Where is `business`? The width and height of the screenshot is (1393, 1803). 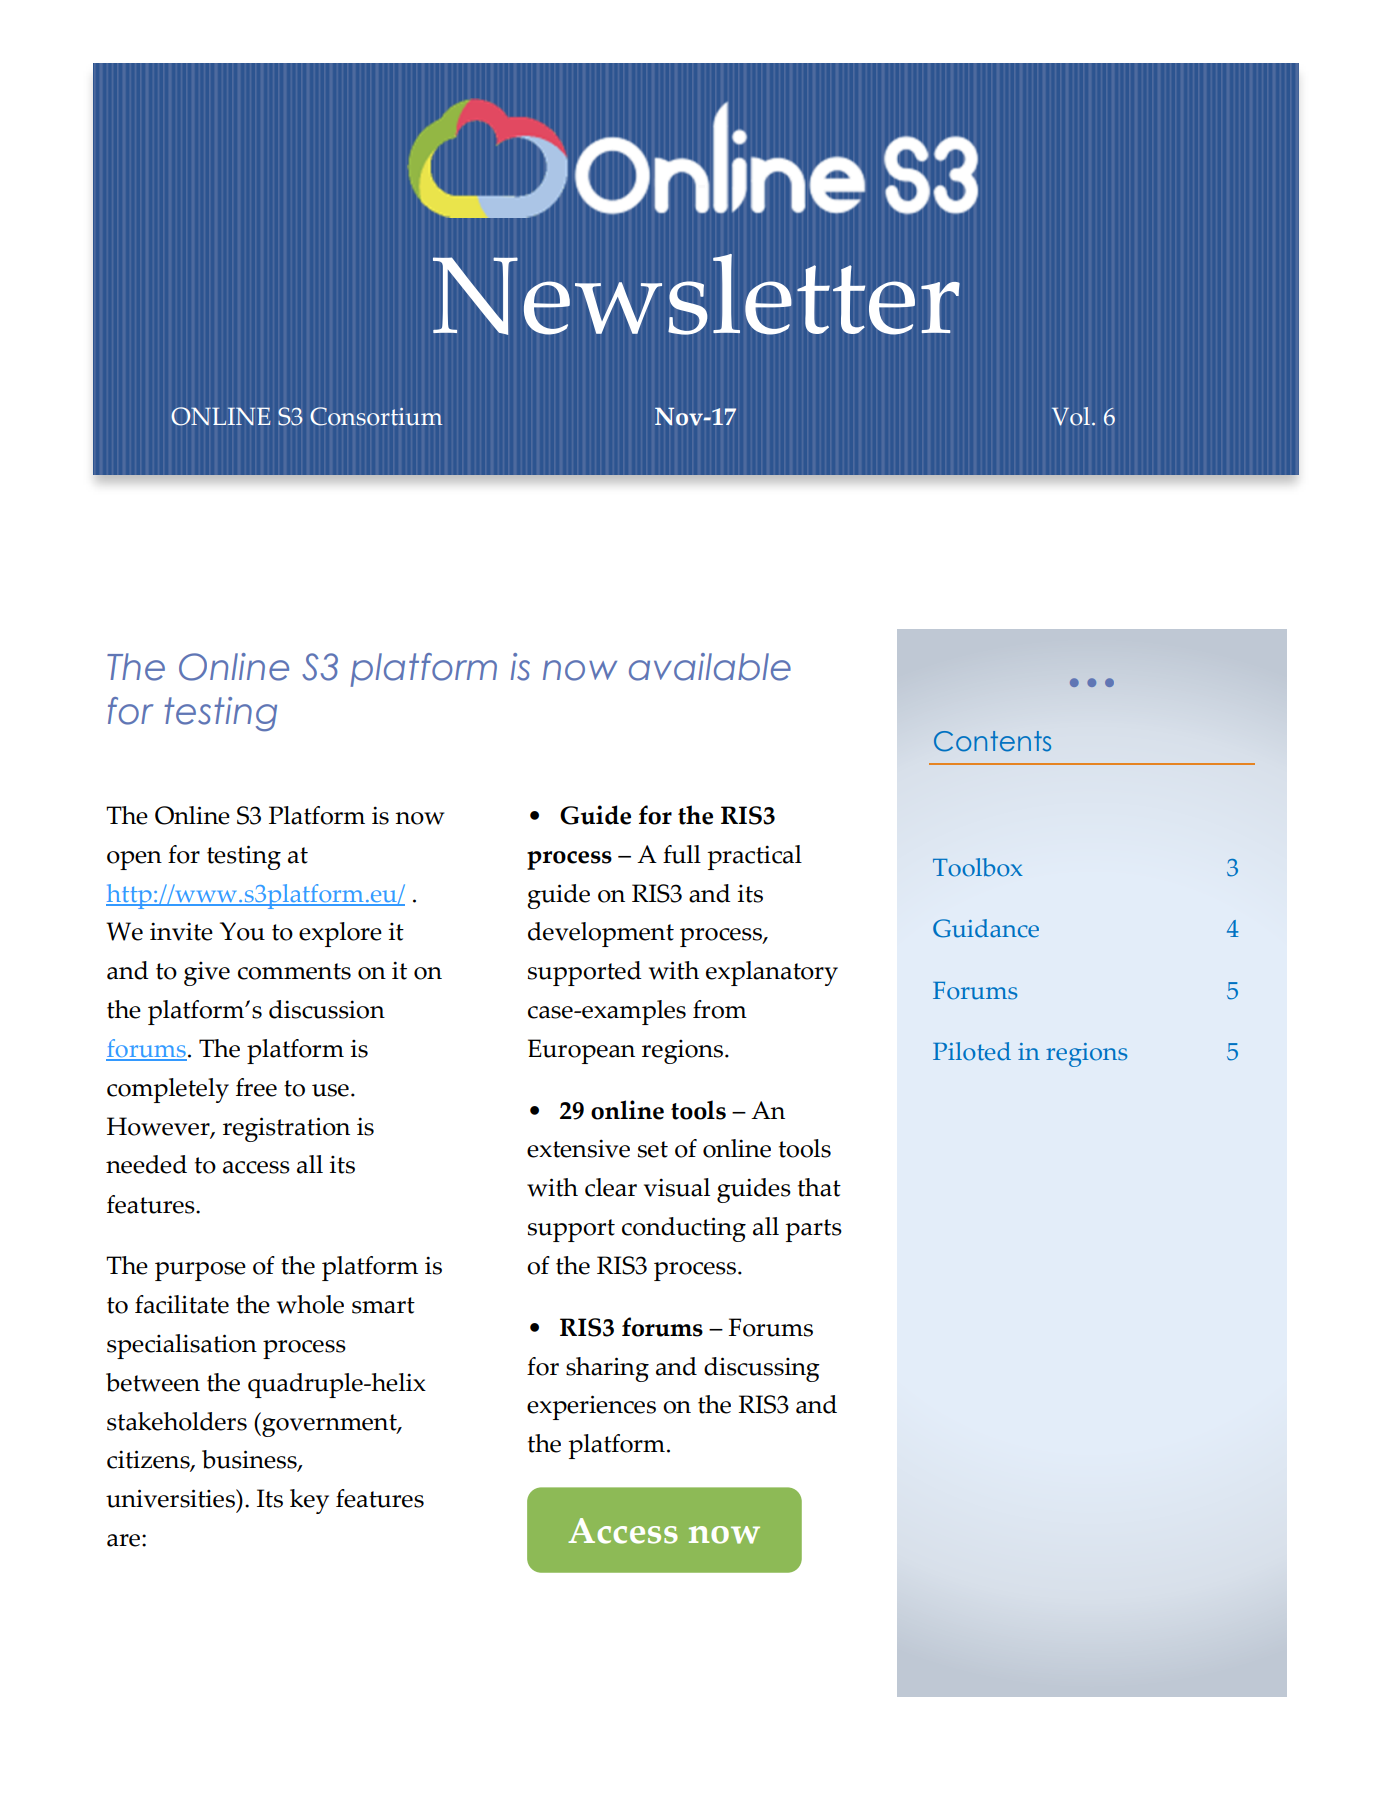 business is located at coordinates (250, 1460).
